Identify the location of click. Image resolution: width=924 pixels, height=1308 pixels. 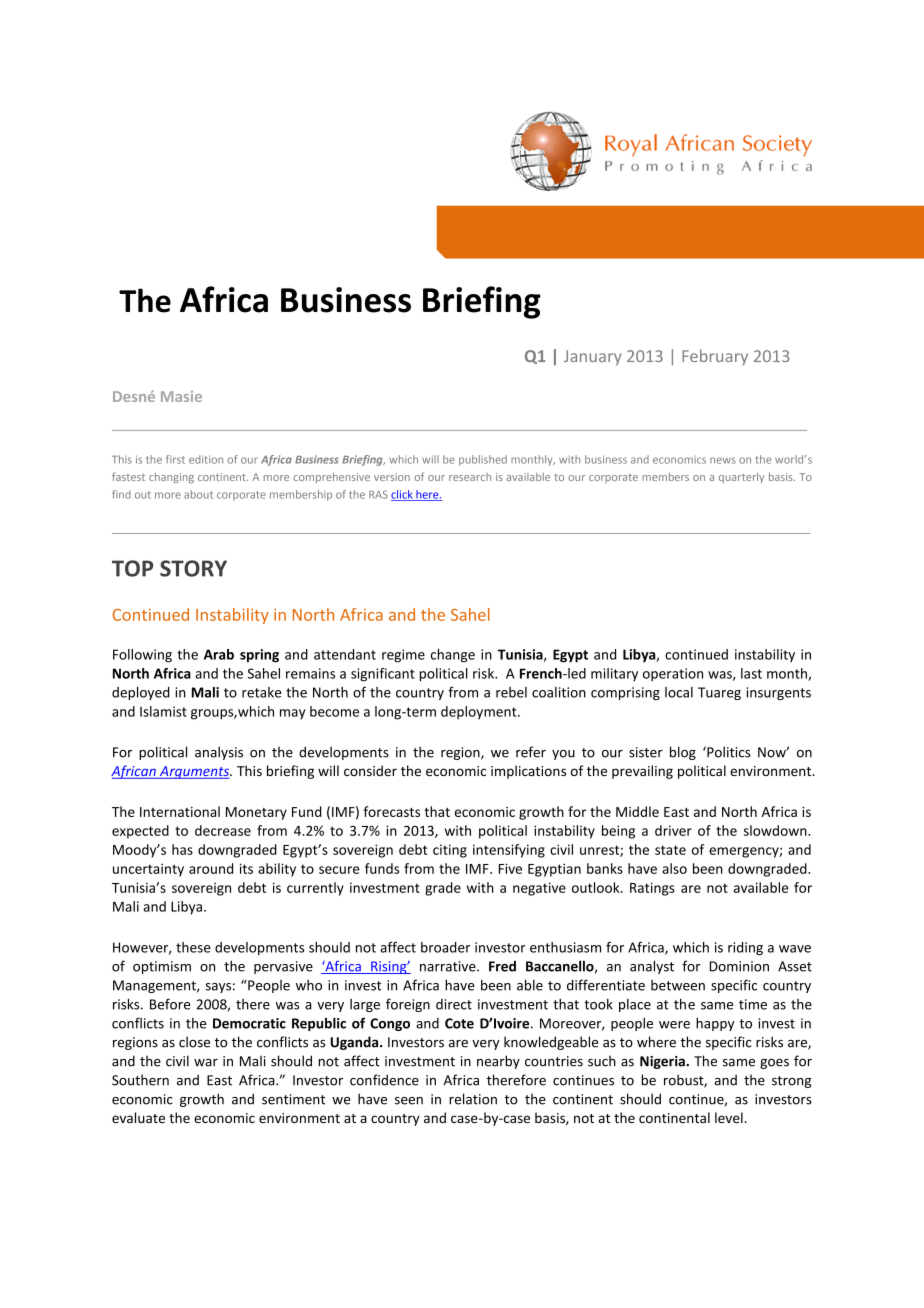
(403, 495).
